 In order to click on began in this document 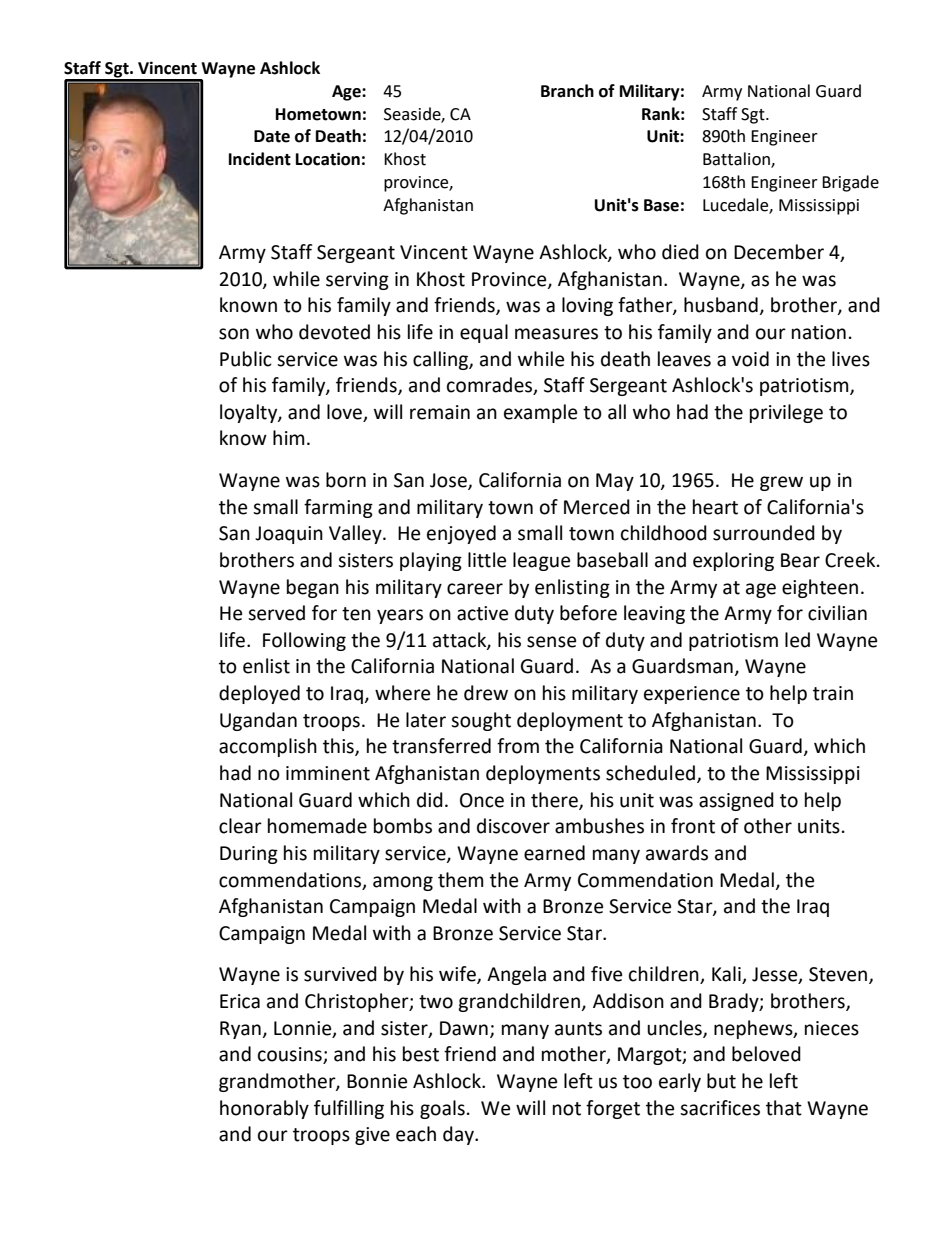, I will do `click(313, 588)`.
